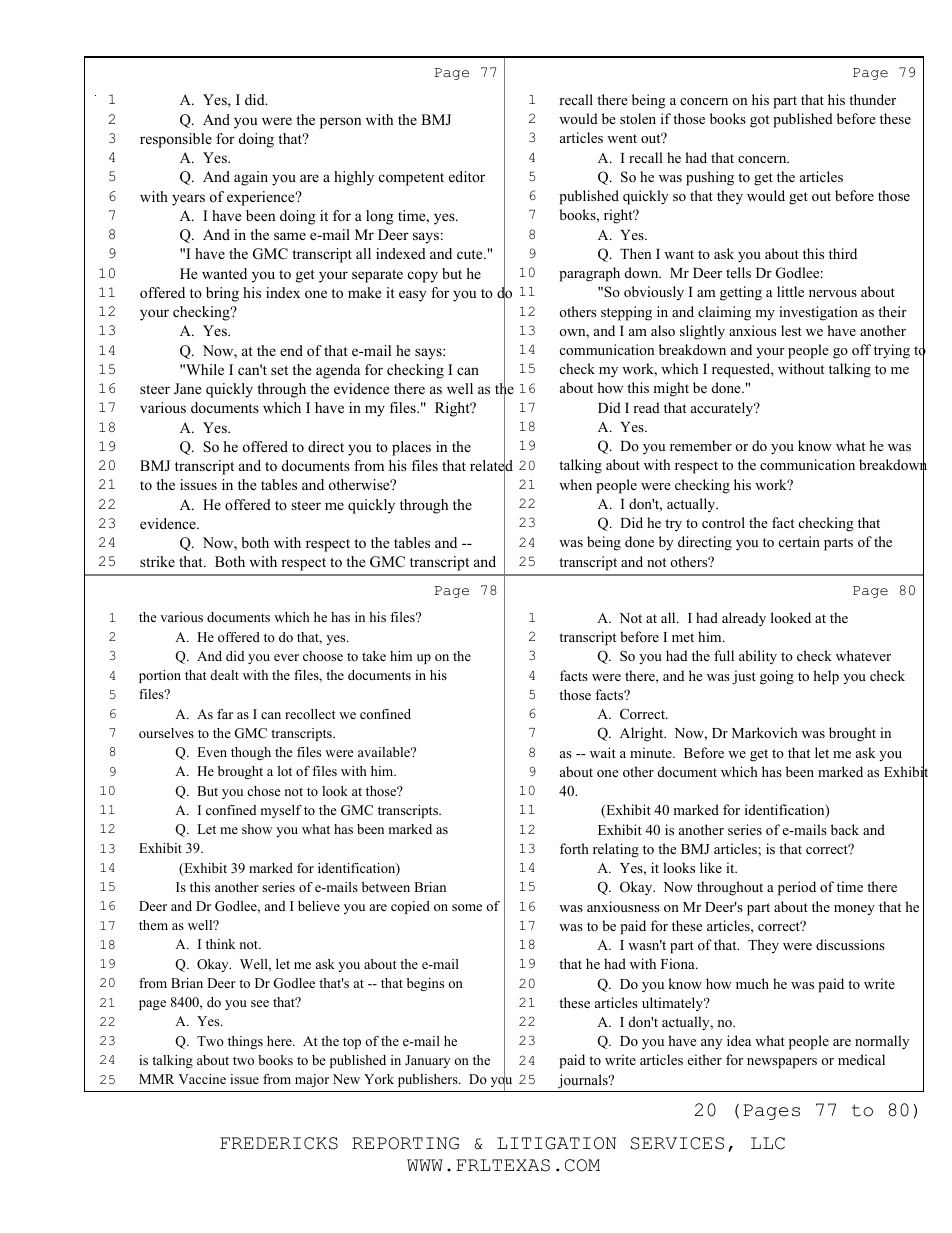  I want to click on again, so click(251, 178).
